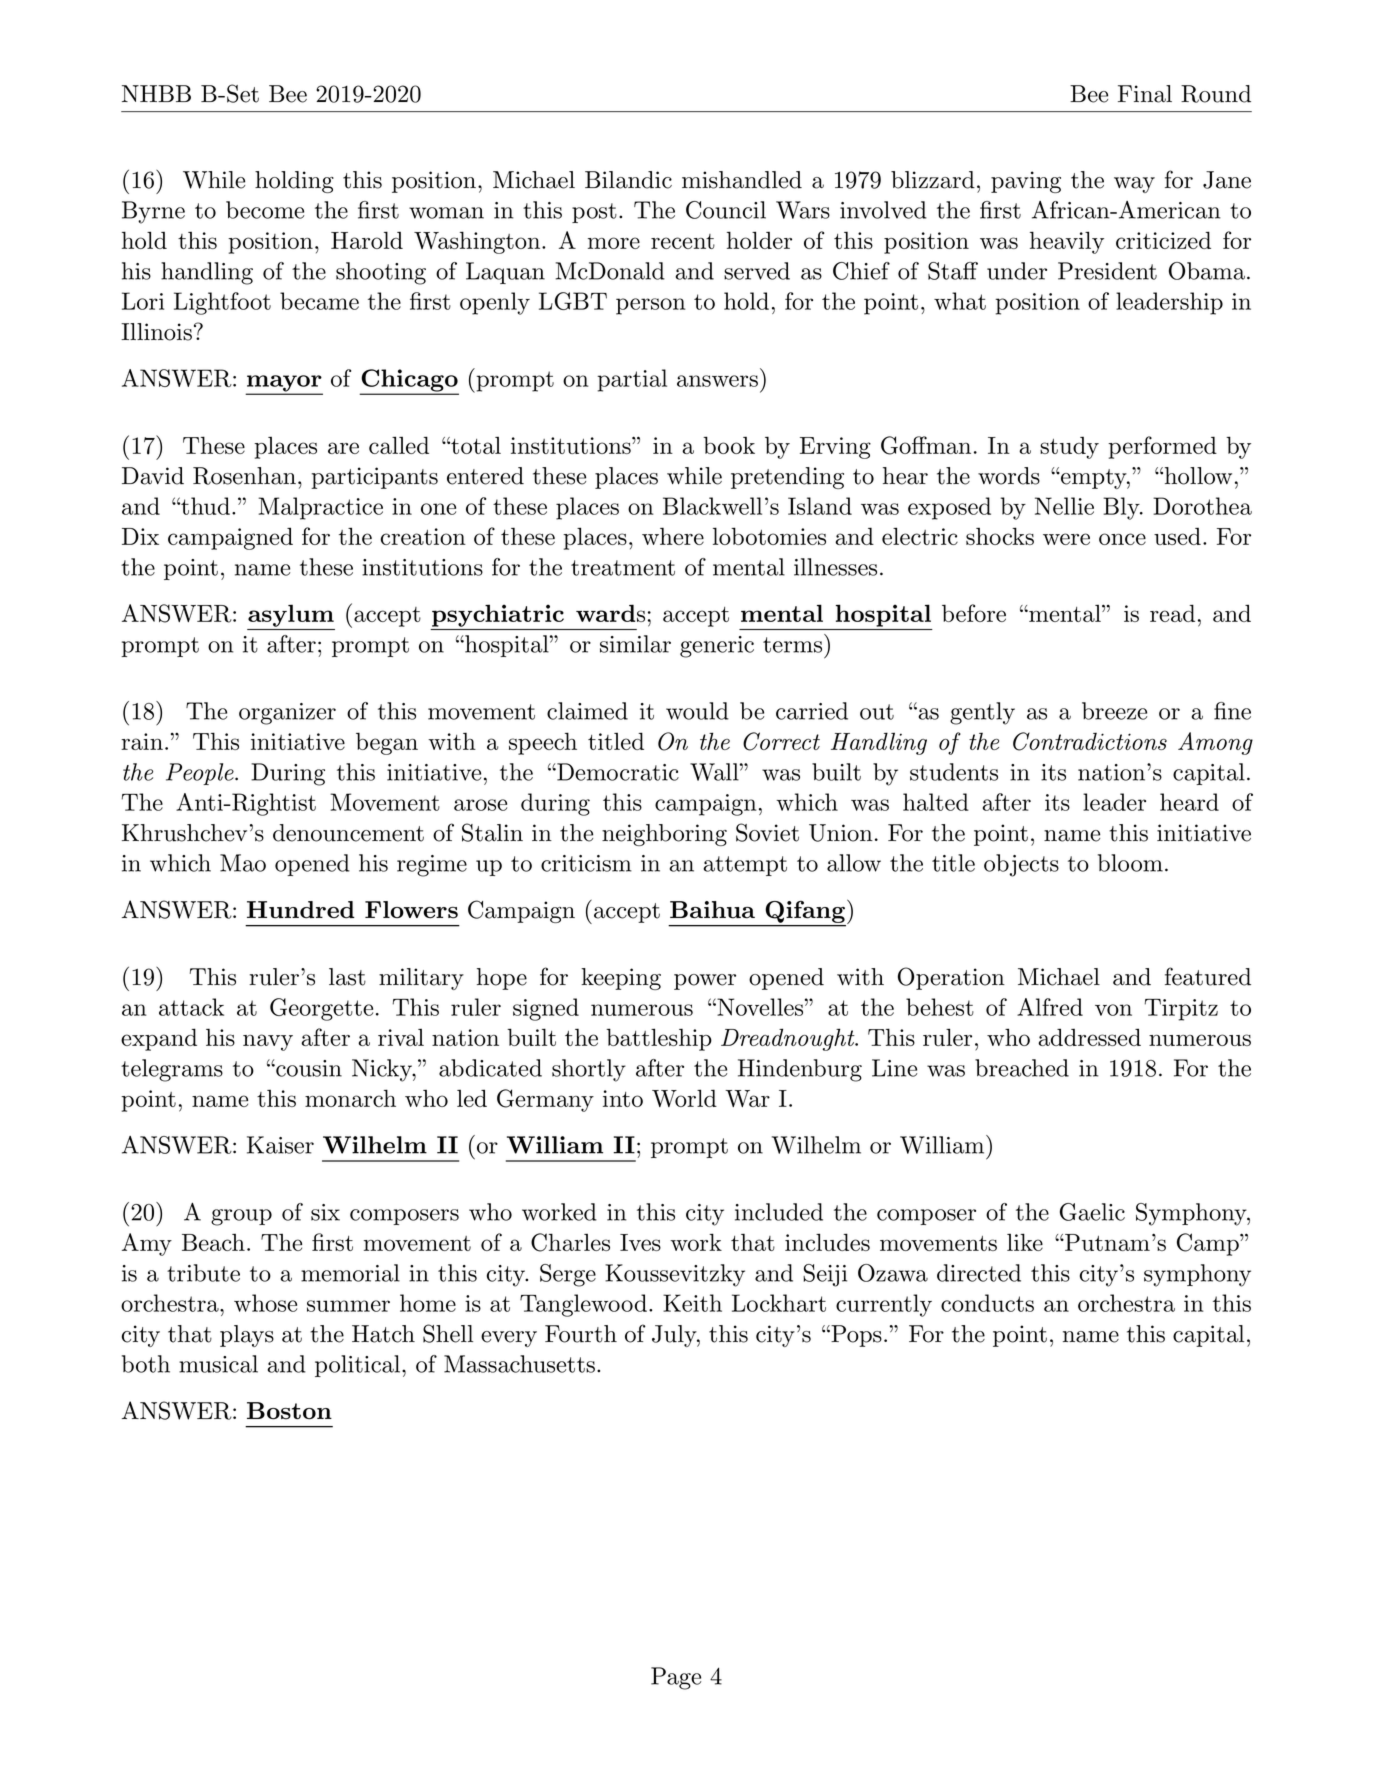  What do you see at coordinates (289, 1411) in the document?
I see `Boston` at bounding box center [289, 1411].
